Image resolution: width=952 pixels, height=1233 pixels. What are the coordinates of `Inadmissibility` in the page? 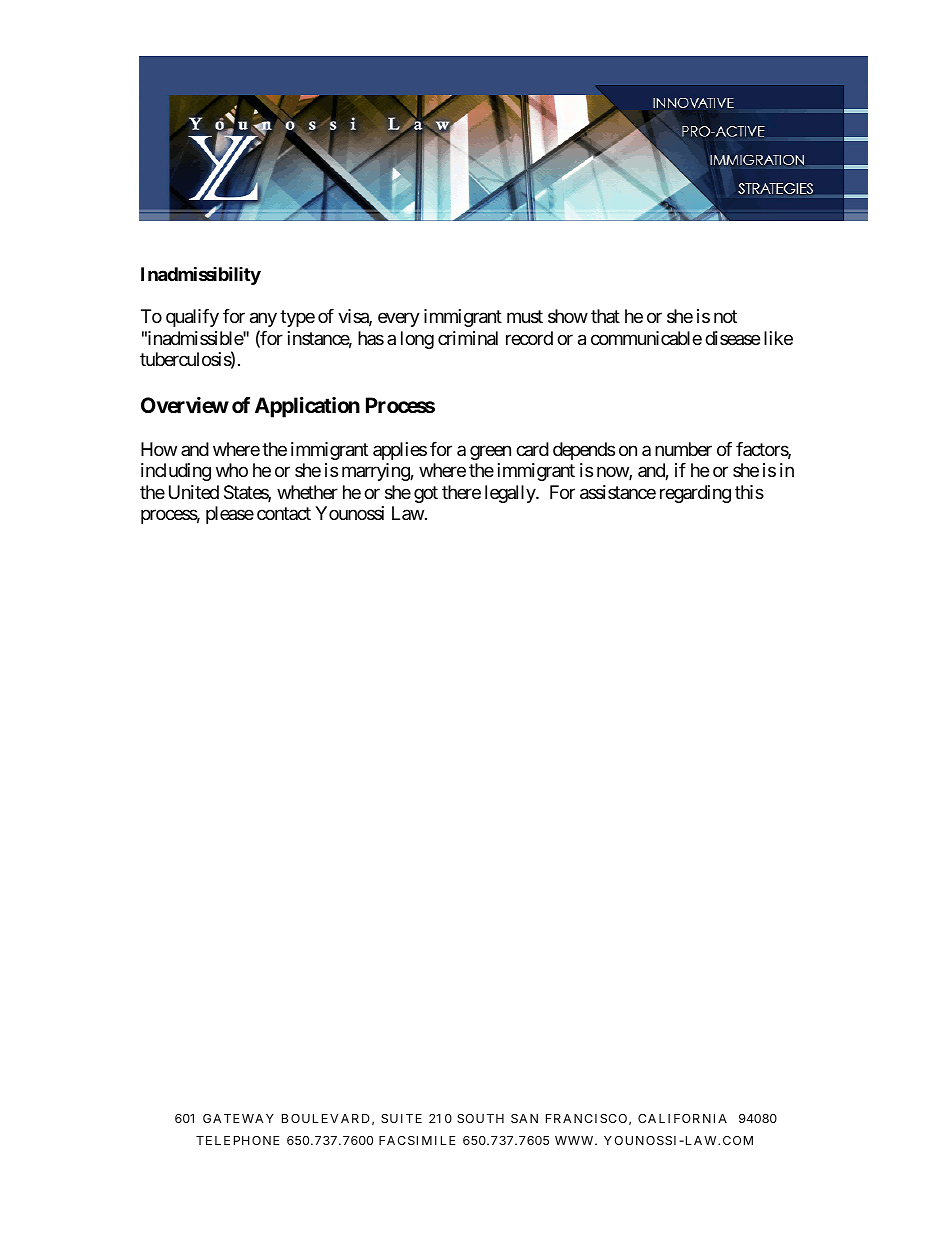 It's located at (201, 275).
